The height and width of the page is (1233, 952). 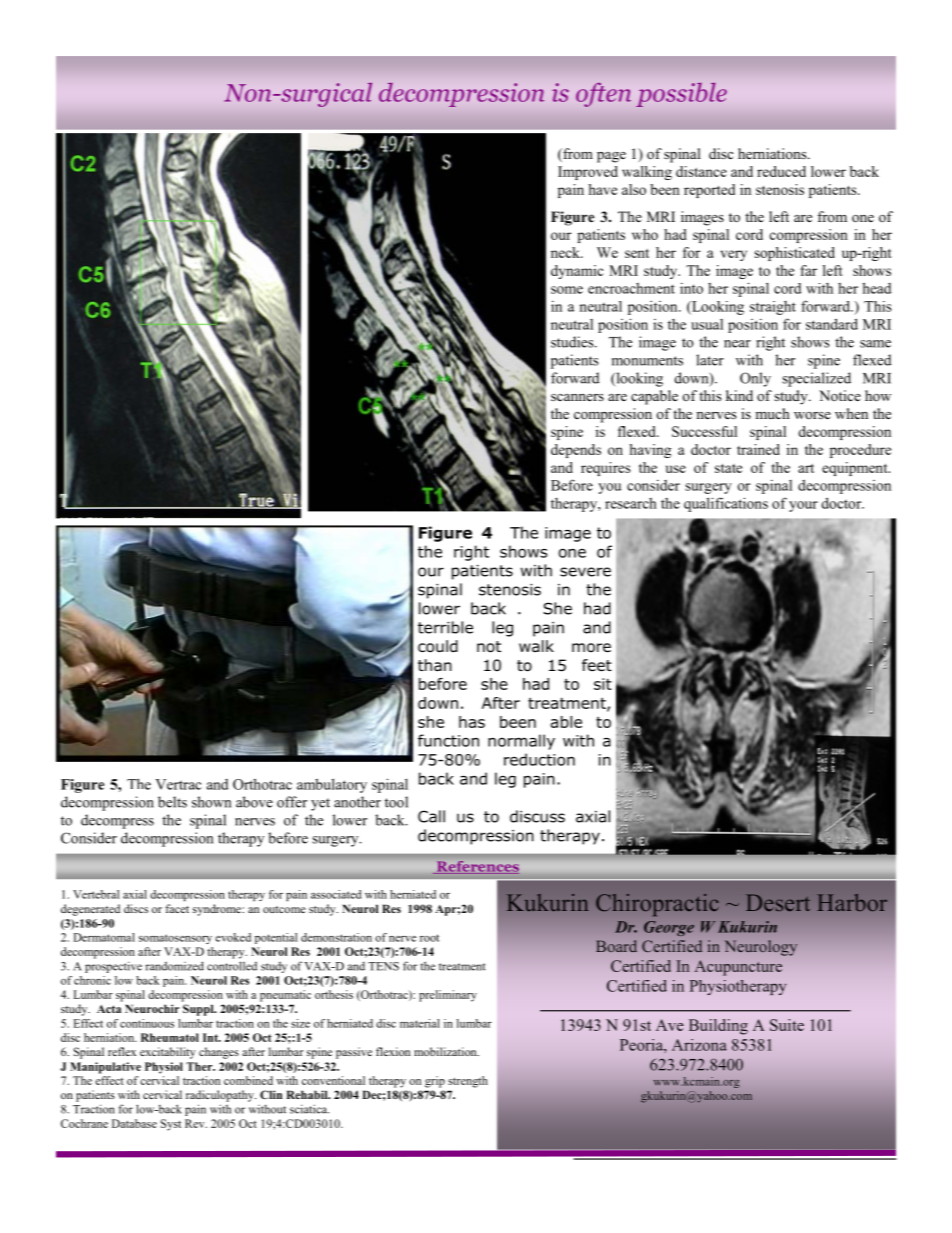 I want to click on studies, so click(x=573, y=342).
